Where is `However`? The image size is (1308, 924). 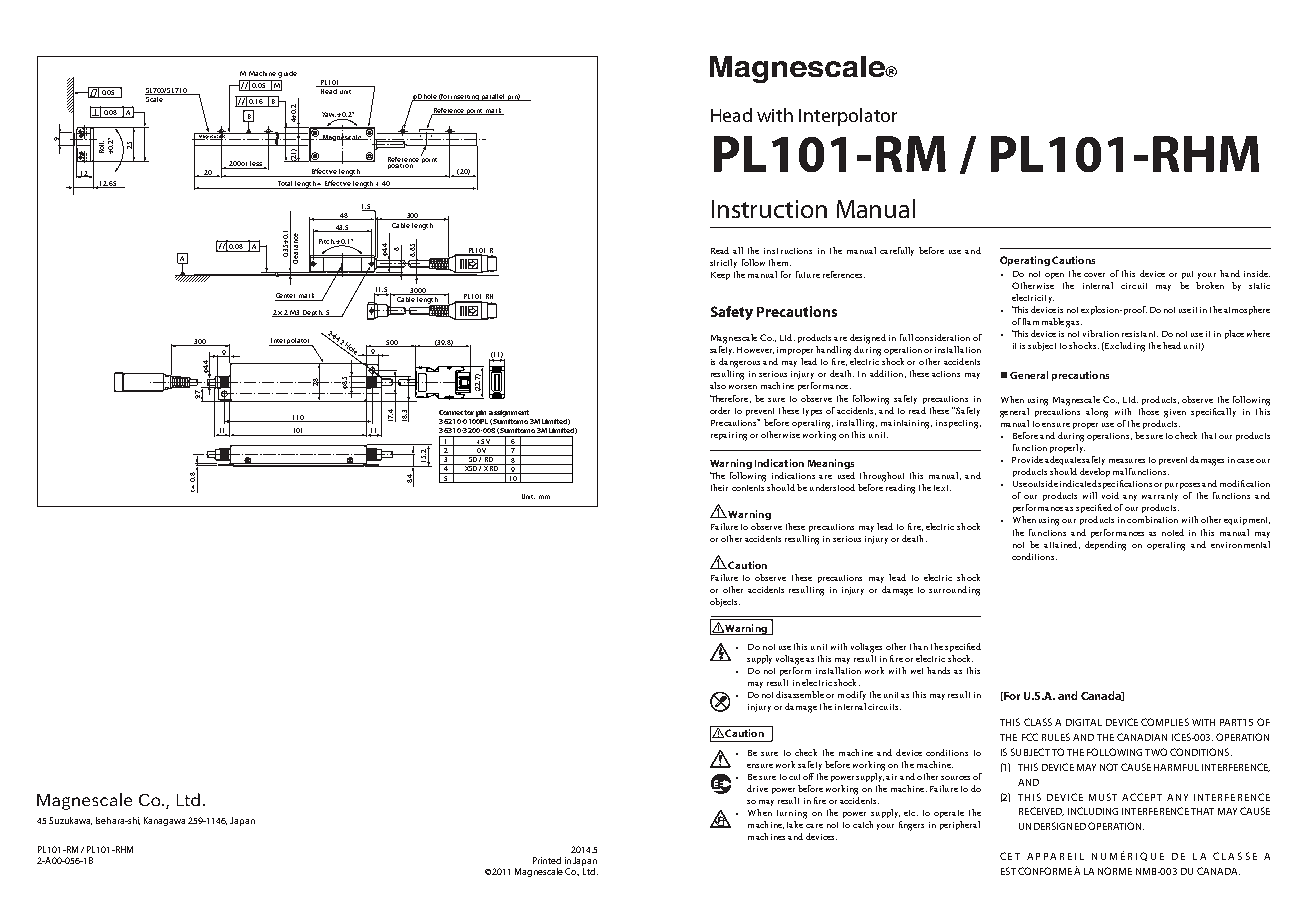 However is located at coordinates (755, 350).
